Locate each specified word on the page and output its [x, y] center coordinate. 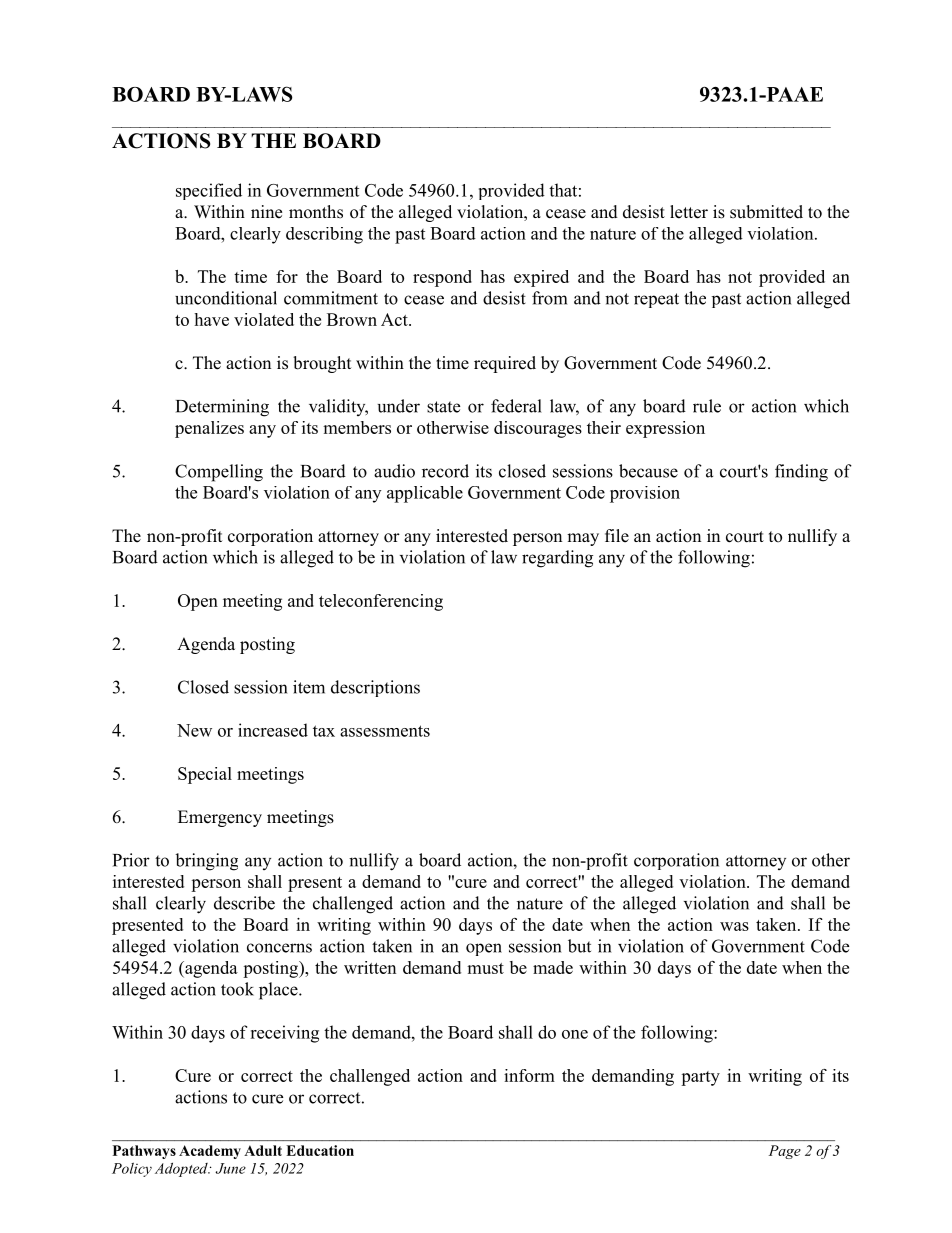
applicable [425, 494]
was [734, 926]
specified [209, 191]
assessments [385, 731]
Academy [210, 1152]
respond [442, 278]
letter [689, 212]
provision [645, 494]
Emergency [220, 818]
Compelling [219, 473]
